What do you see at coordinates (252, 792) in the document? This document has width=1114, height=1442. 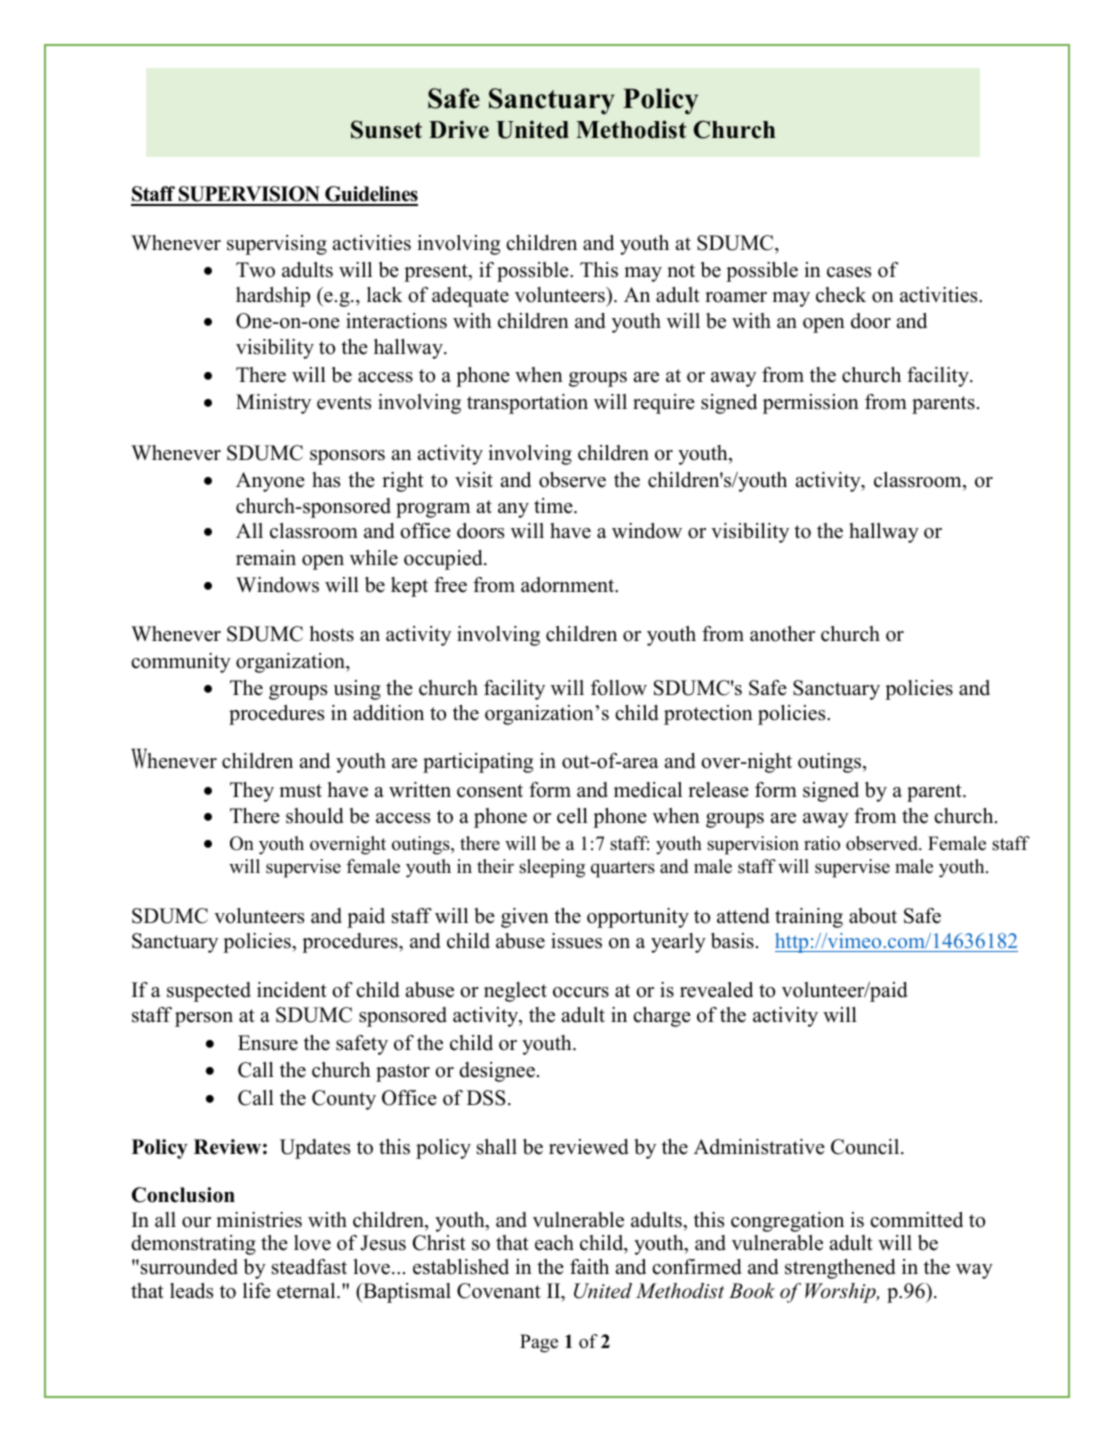 I see `They` at bounding box center [252, 792].
